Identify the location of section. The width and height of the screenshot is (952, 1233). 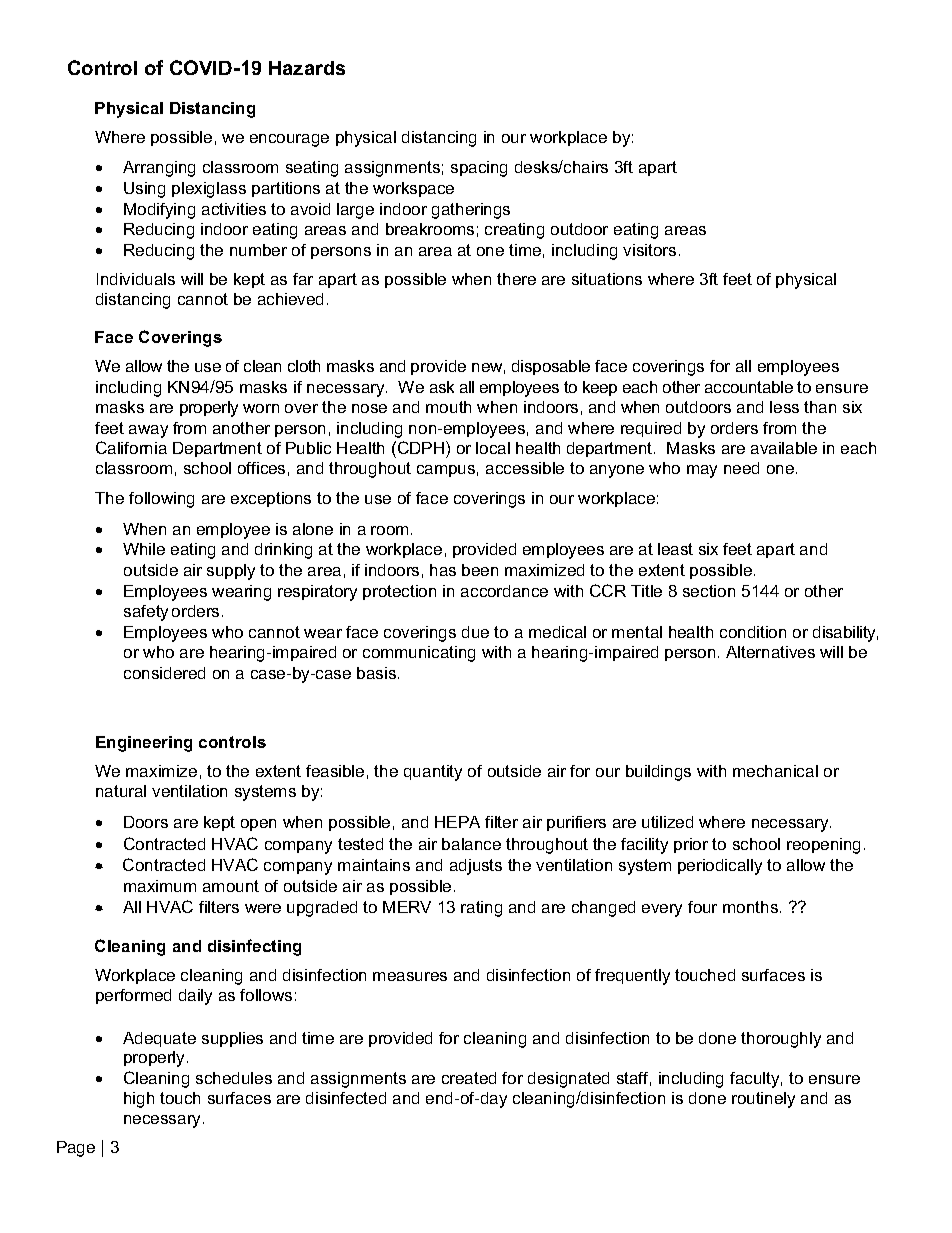
(709, 591).
